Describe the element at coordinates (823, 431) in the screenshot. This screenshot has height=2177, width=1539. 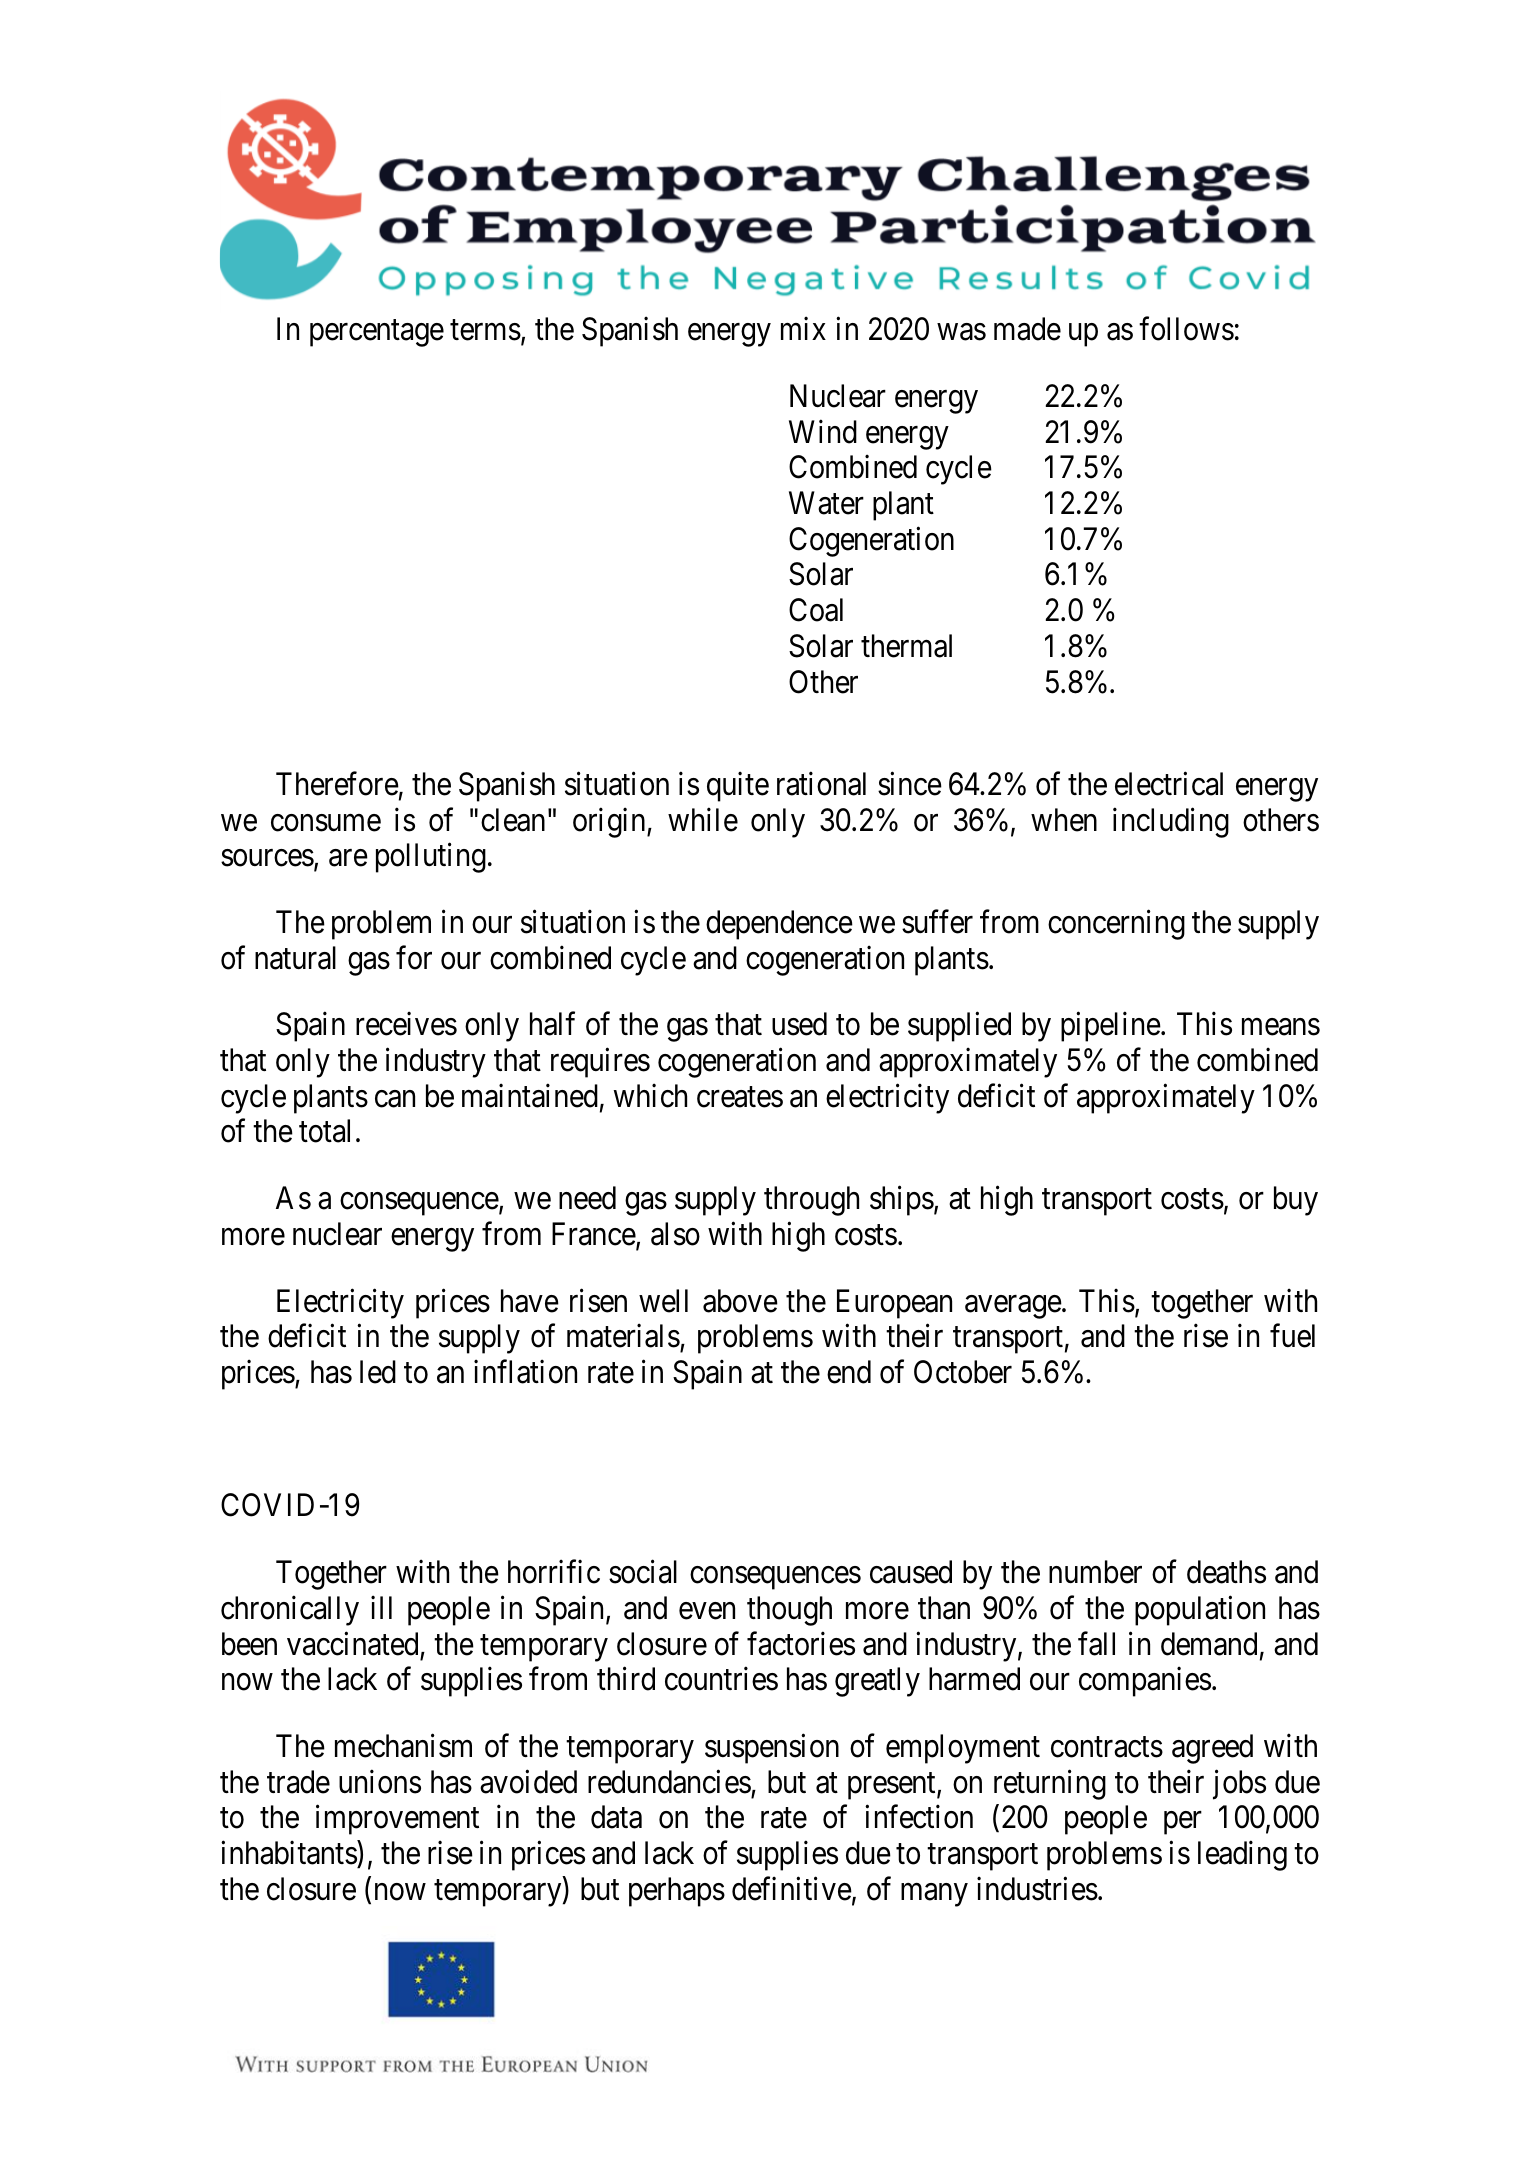
I see `Wind` at that location.
